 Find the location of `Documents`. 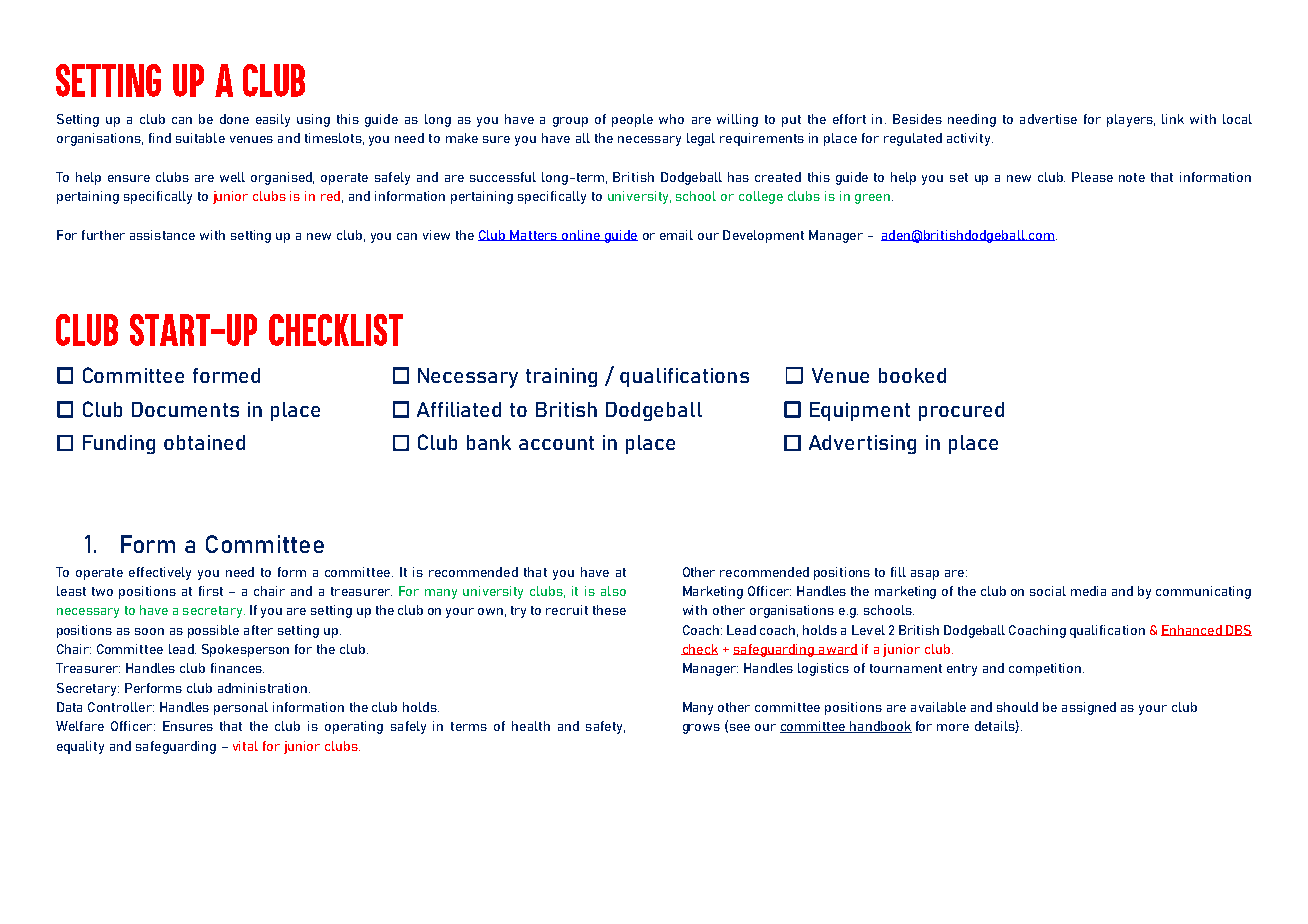

Documents is located at coordinates (185, 409).
